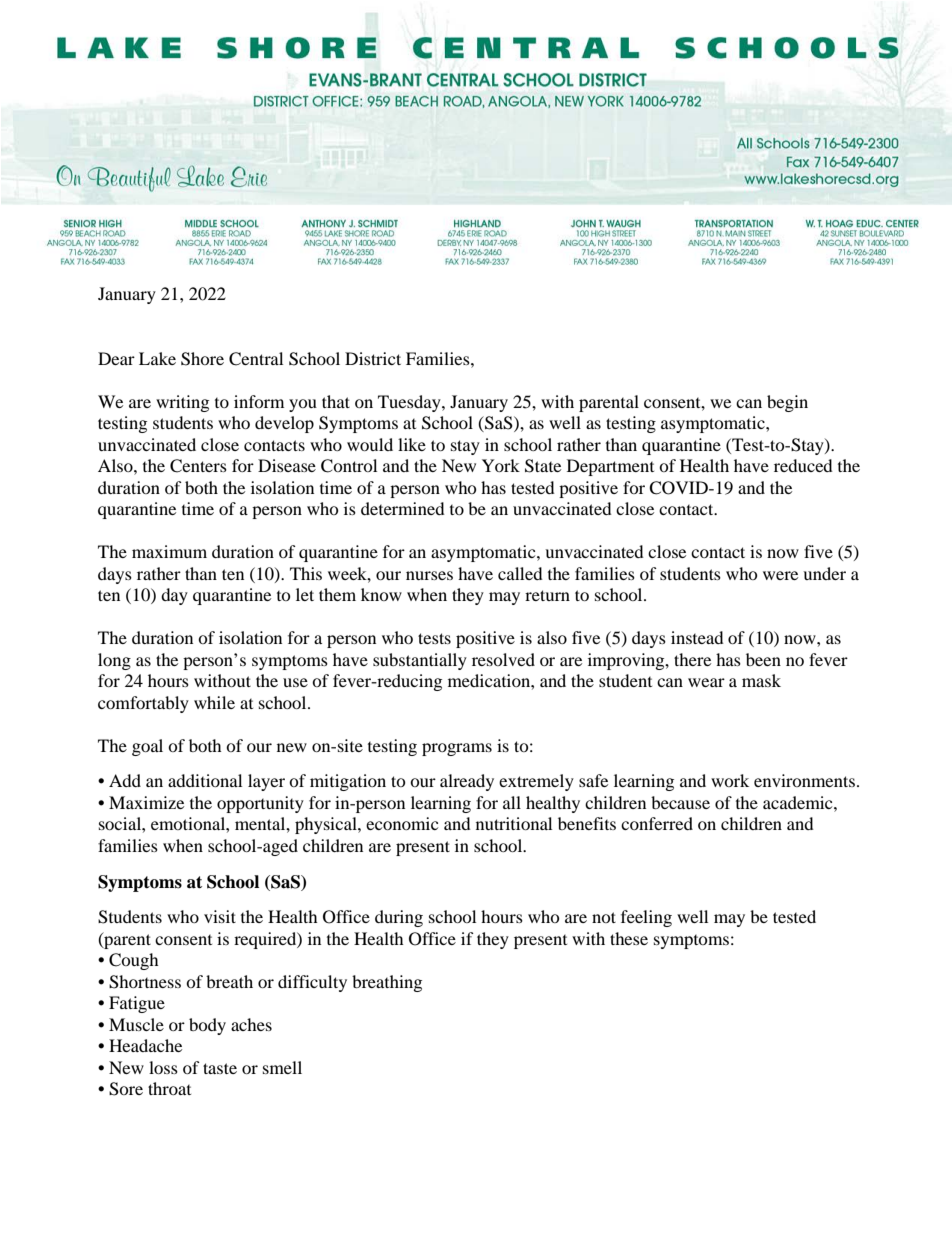 The height and width of the image is (1233, 952). Describe the element at coordinates (787, 403) in the image. I see `begin` at that location.
